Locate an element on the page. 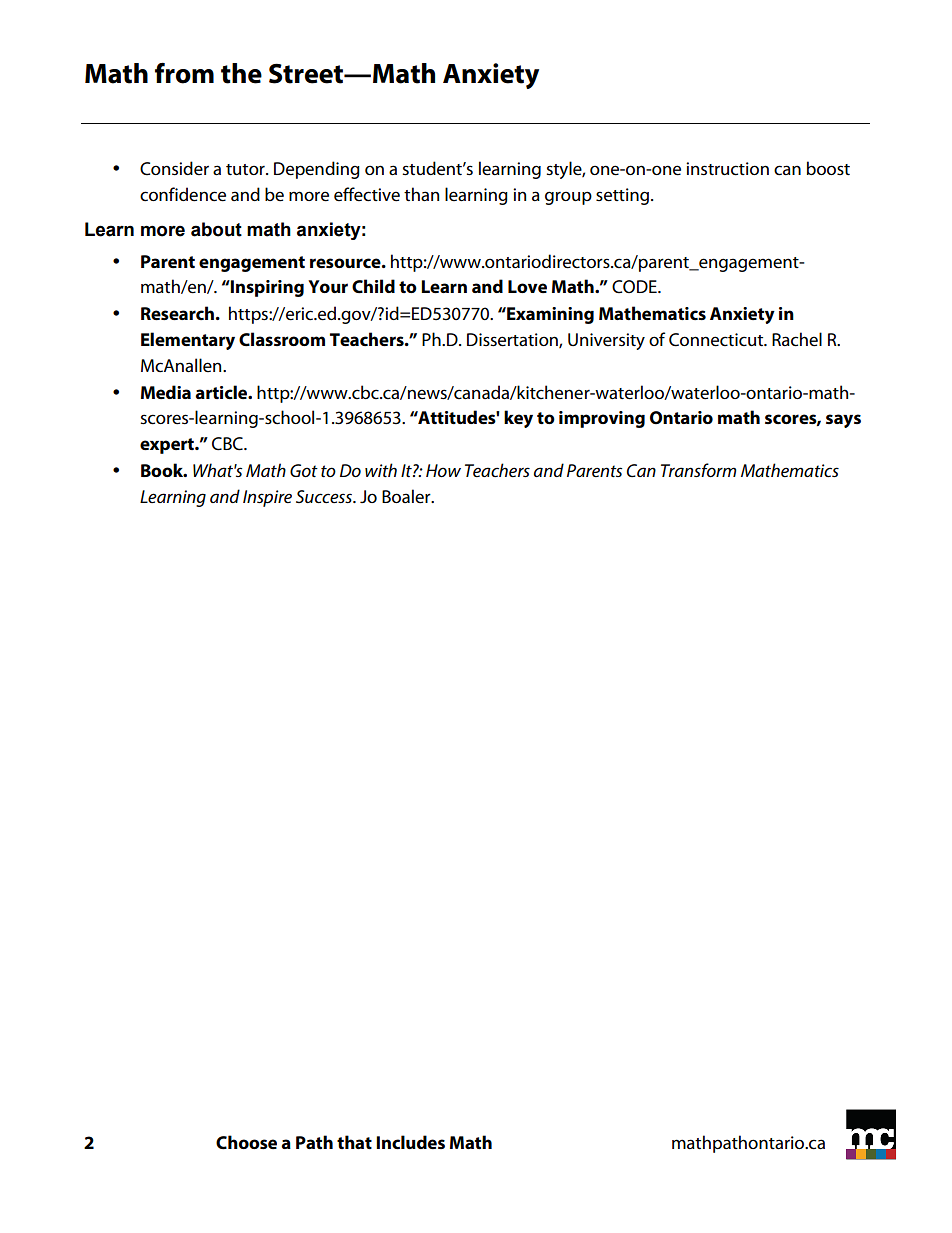 The height and width of the document is (1233, 952). that is located at coordinates (354, 1142).
